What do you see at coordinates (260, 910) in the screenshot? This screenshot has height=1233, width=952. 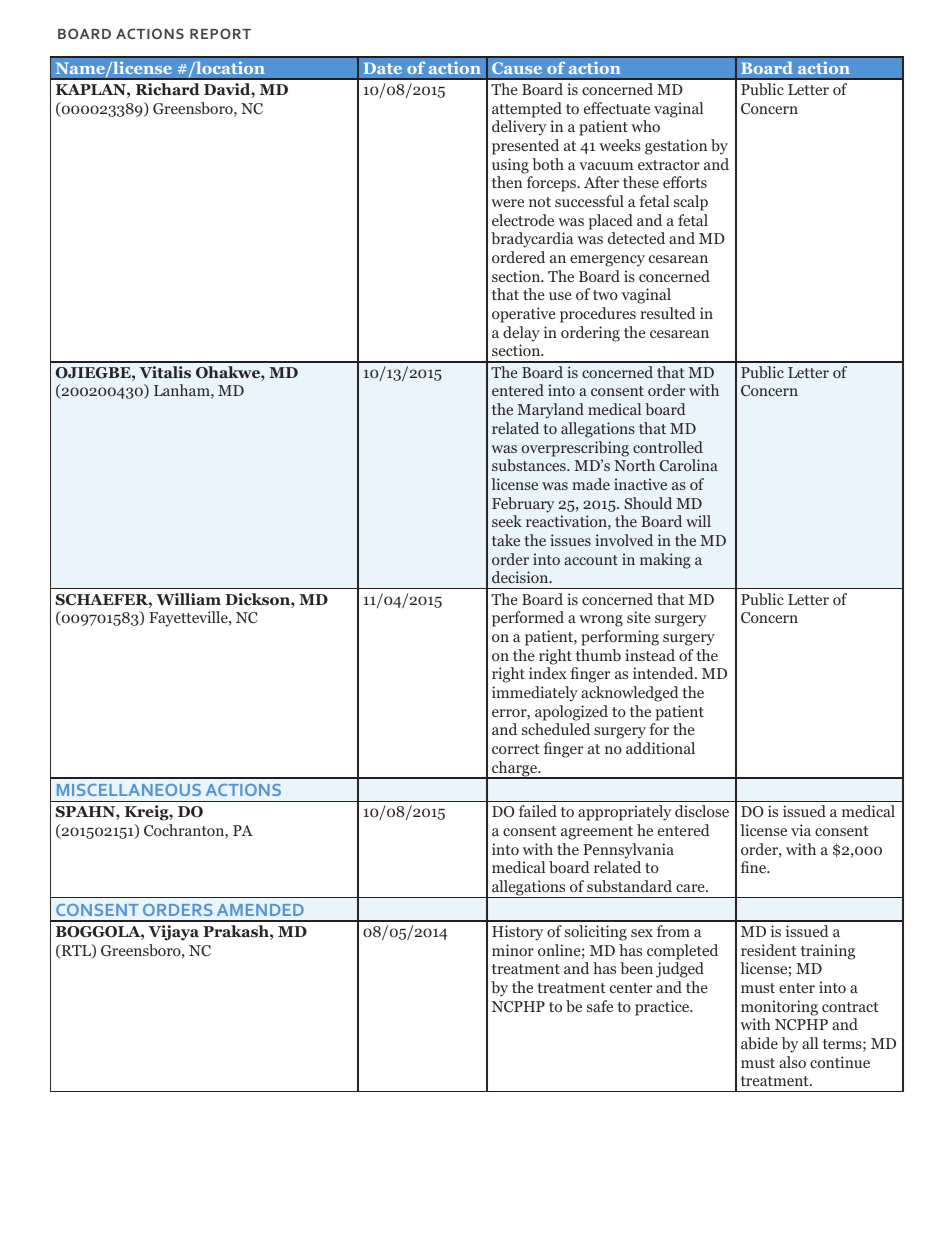 I see `AMENDED` at bounding box center [260, 910].
